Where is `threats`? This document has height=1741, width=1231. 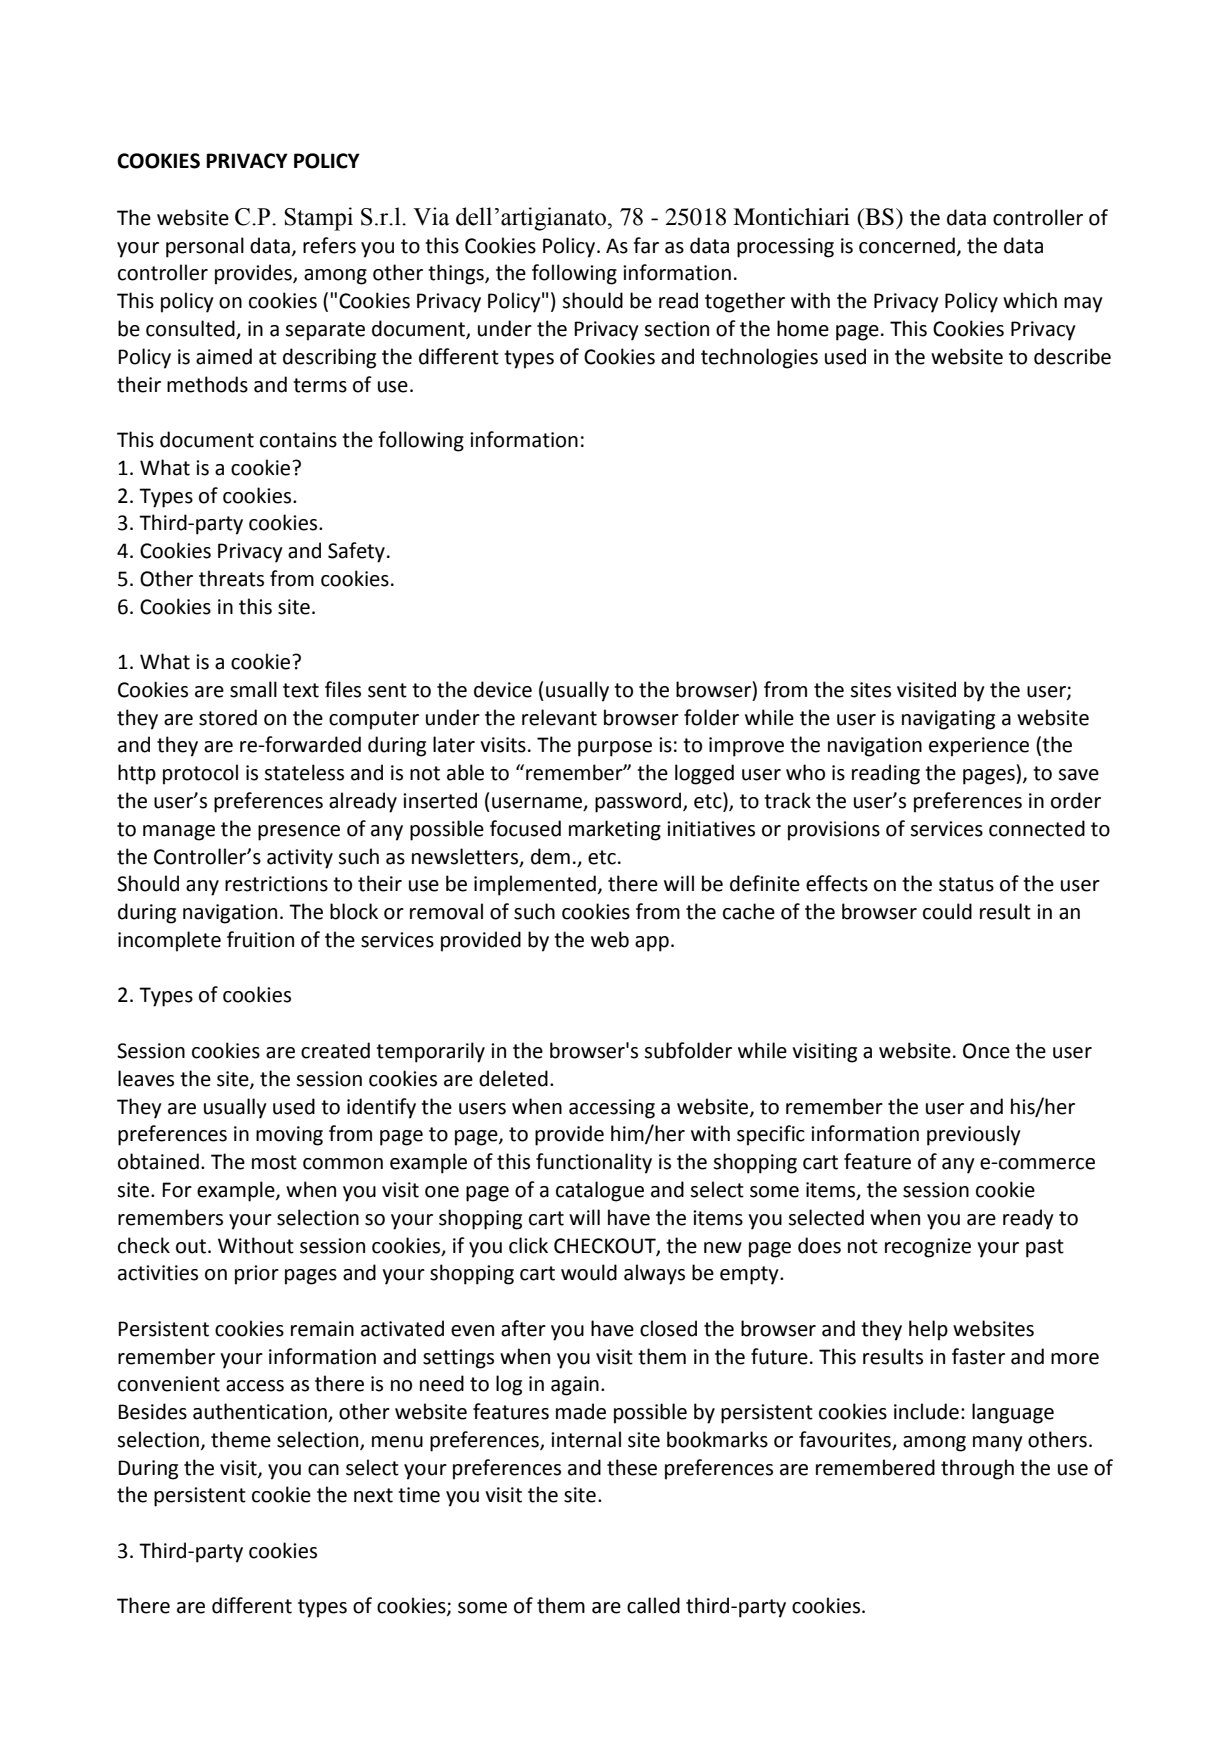 threats is located at coordinates (231, 578).
